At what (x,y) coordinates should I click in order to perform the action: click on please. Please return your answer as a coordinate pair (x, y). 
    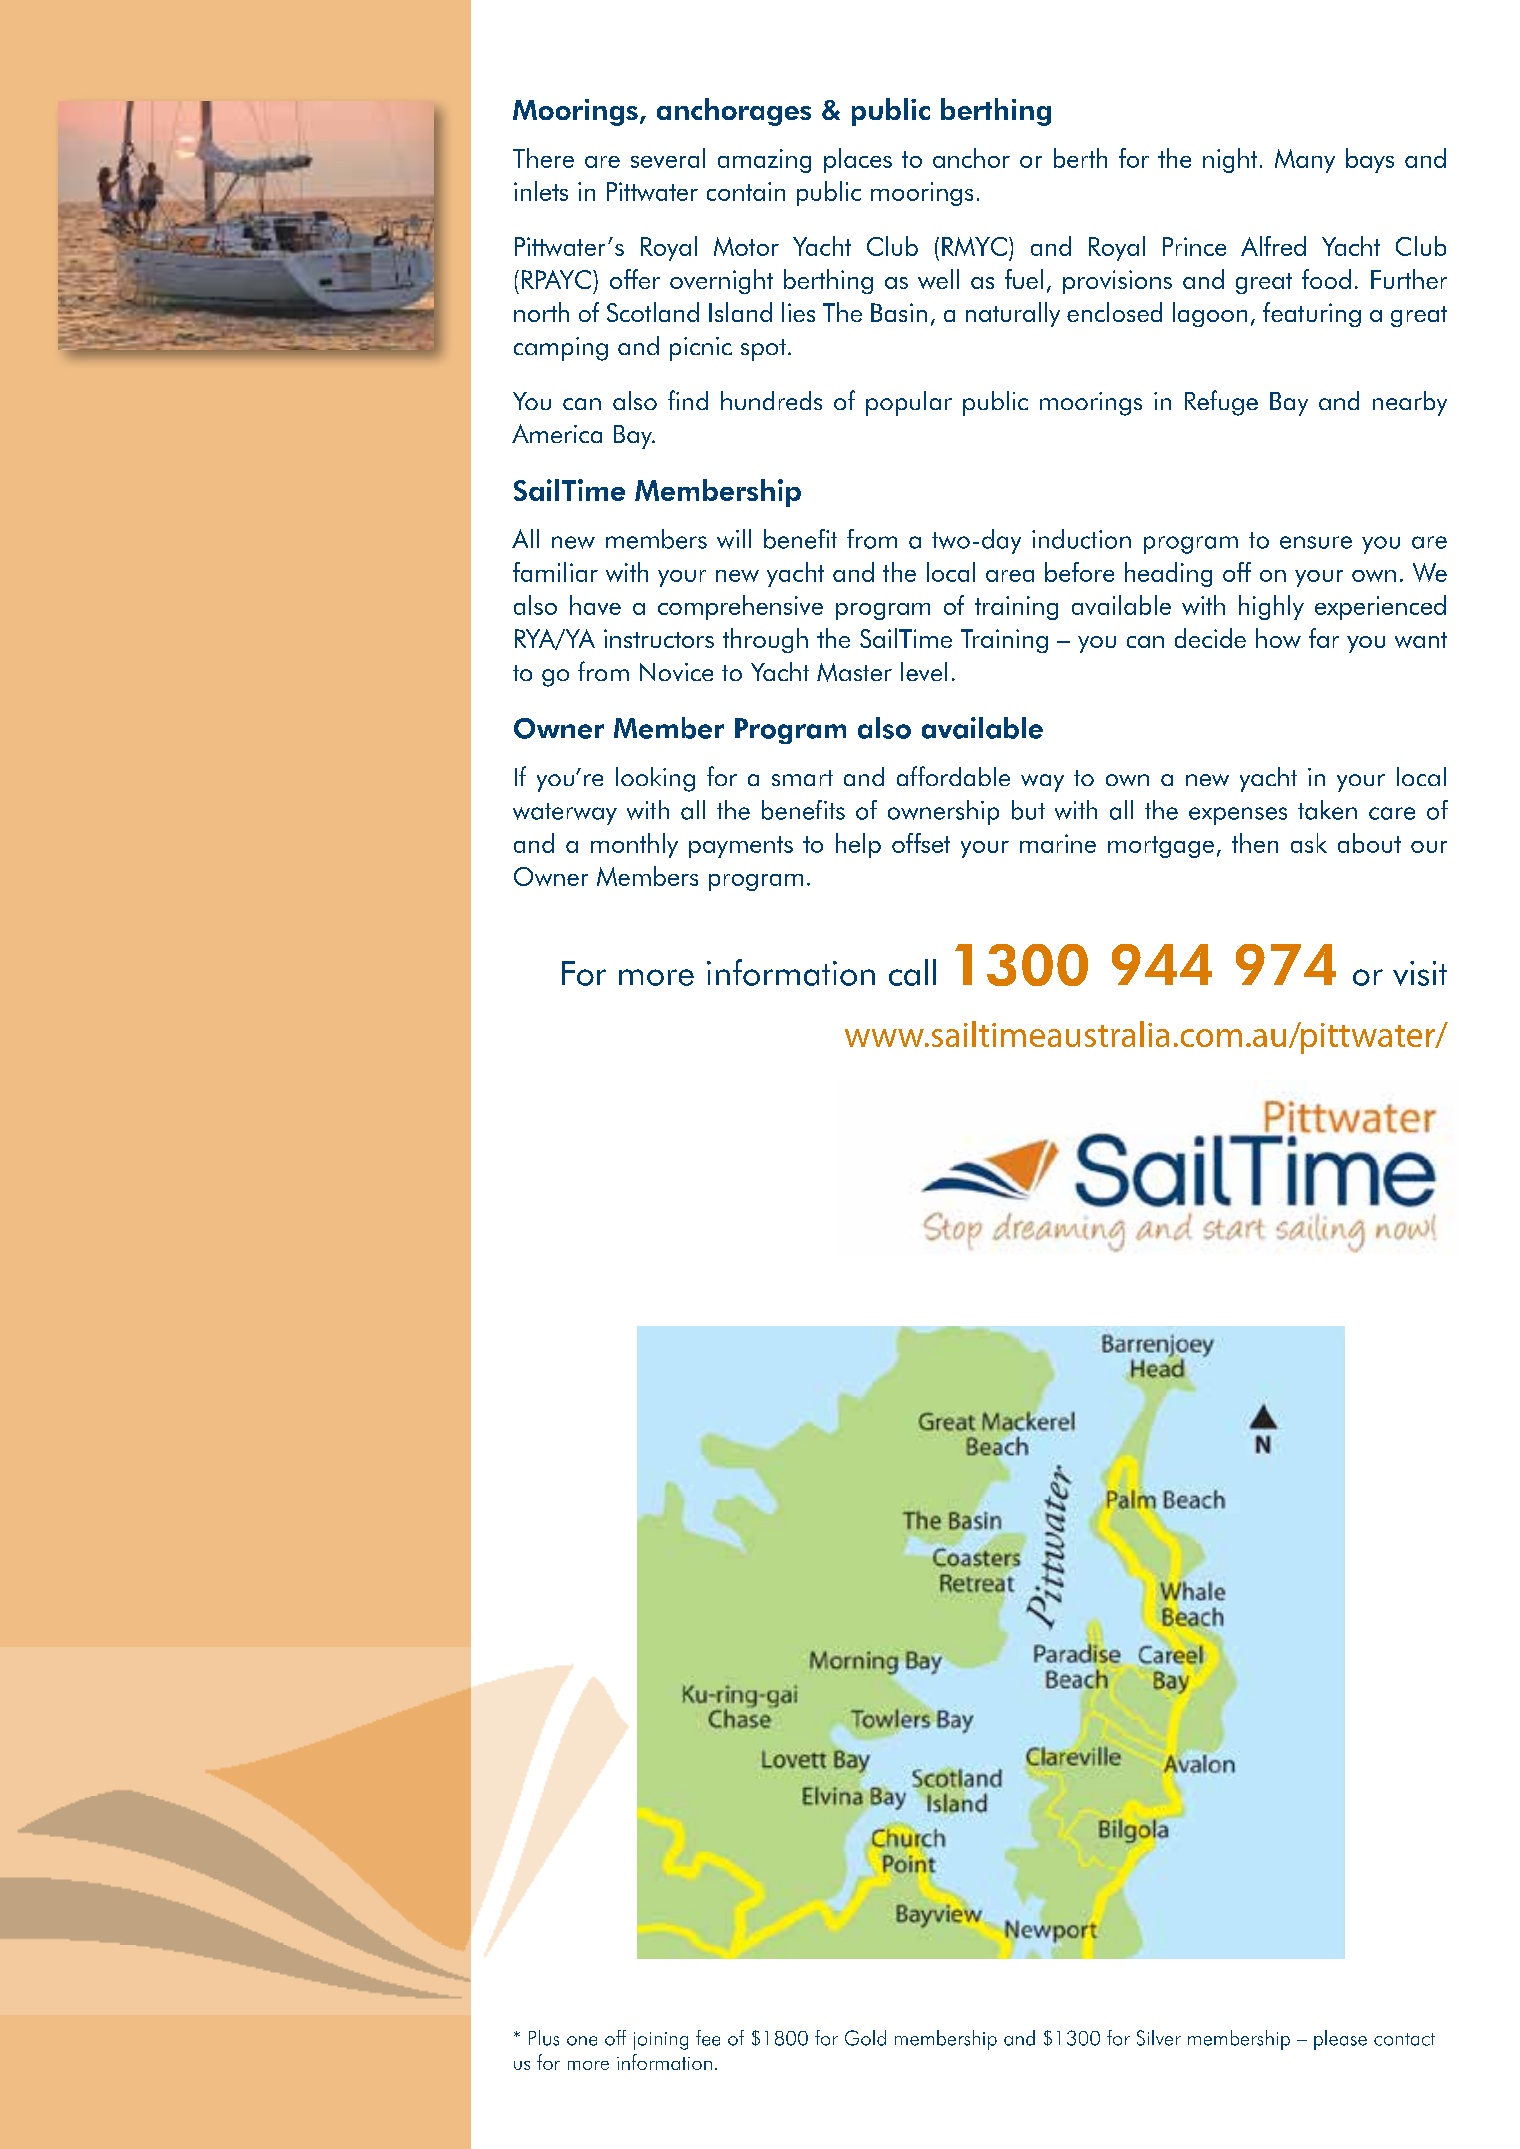
    Looking at the image, I should click on (1340, 2040).
